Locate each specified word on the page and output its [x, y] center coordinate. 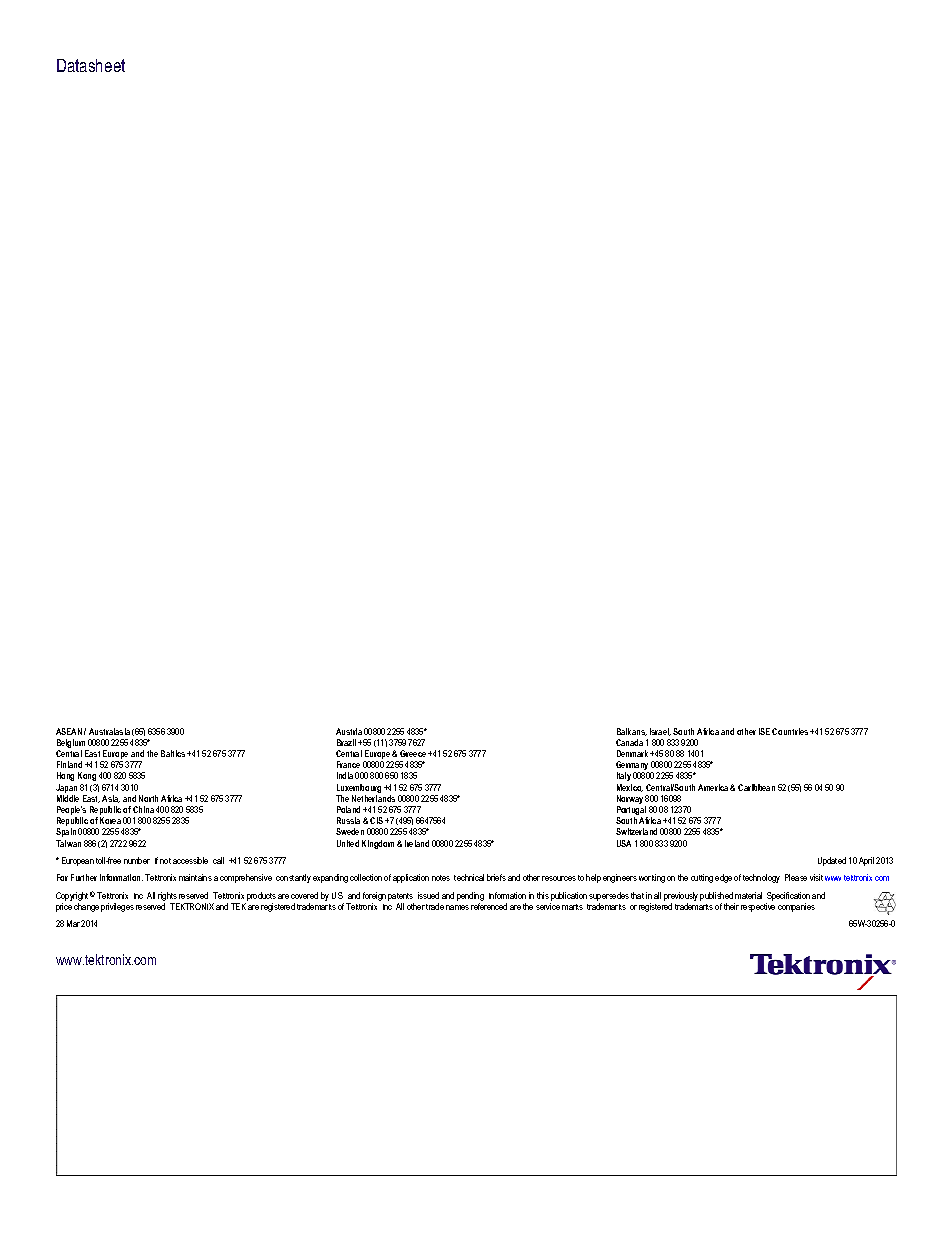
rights [168, 898]
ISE [764, 731]
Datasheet [91, 65]
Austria [349, 731]
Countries [790, 731]
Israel [660, 732]
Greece [413, 753]
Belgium [72, 745]
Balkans [632, 732]
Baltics [173, 753]
